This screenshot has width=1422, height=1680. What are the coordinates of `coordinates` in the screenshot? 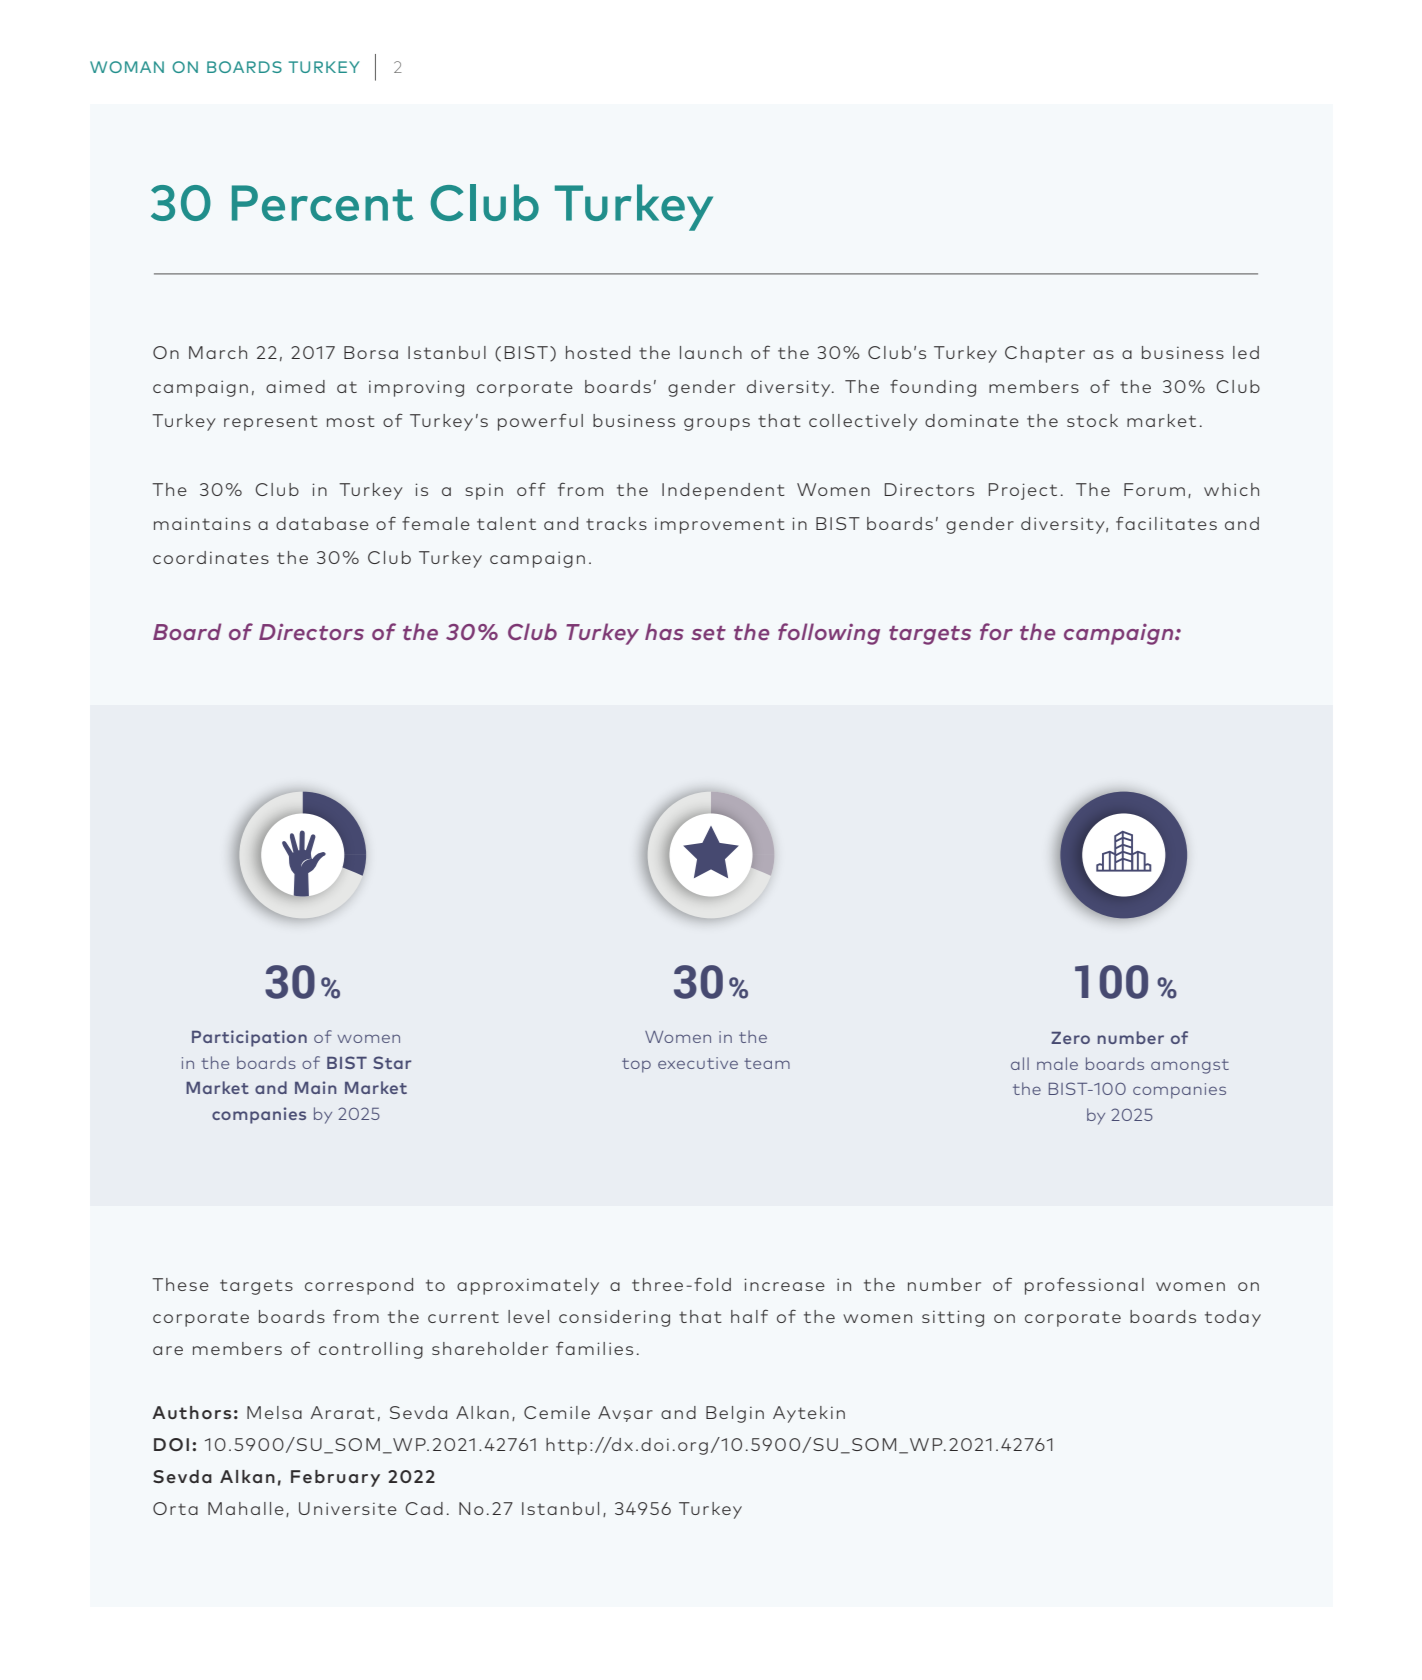 It's located at (211, 557).
